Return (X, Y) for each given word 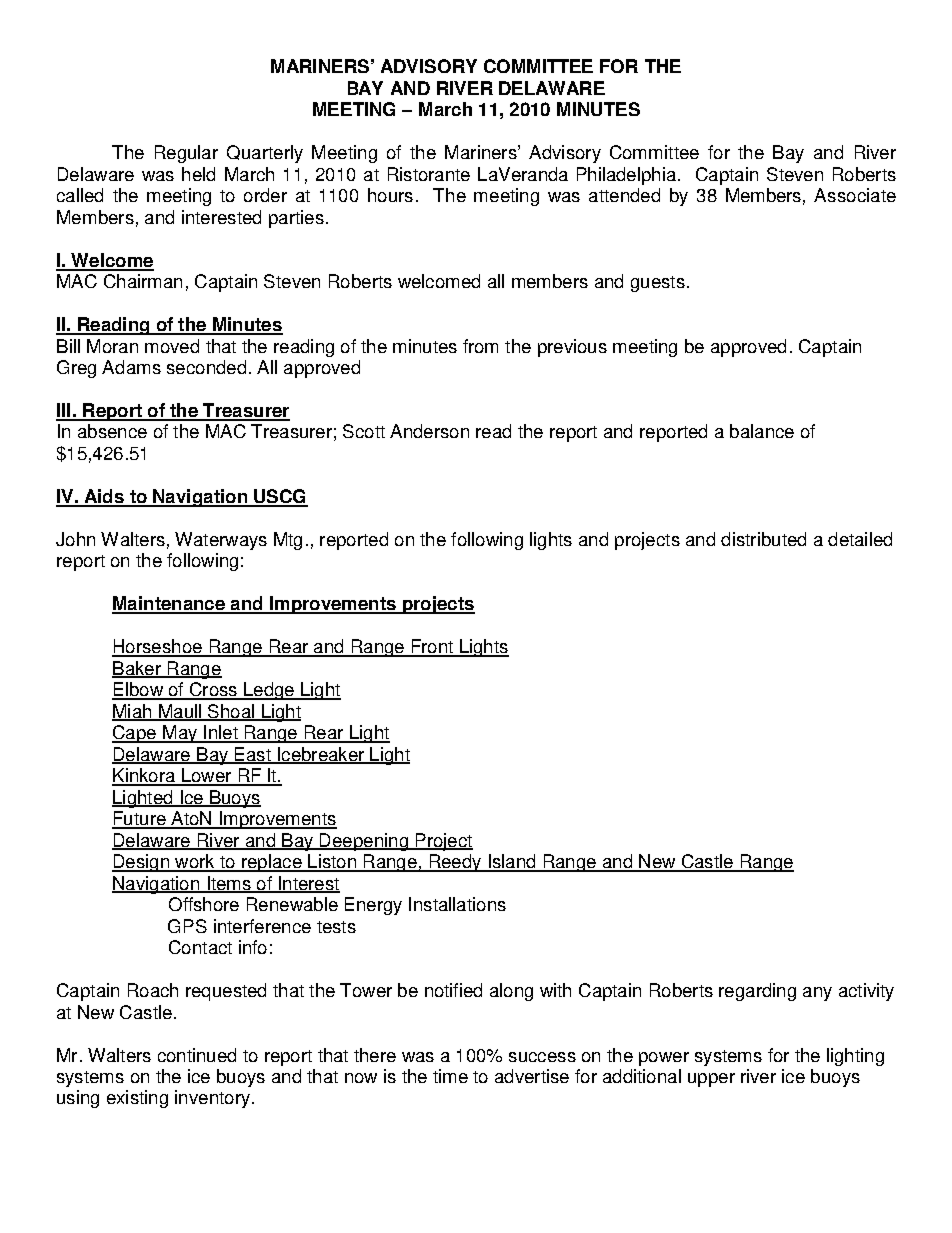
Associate (855, 195)
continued (197, 1055)
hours (390, 195)
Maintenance (169, 604)
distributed (763, 539)
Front (432, 647)
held (198, 174)
